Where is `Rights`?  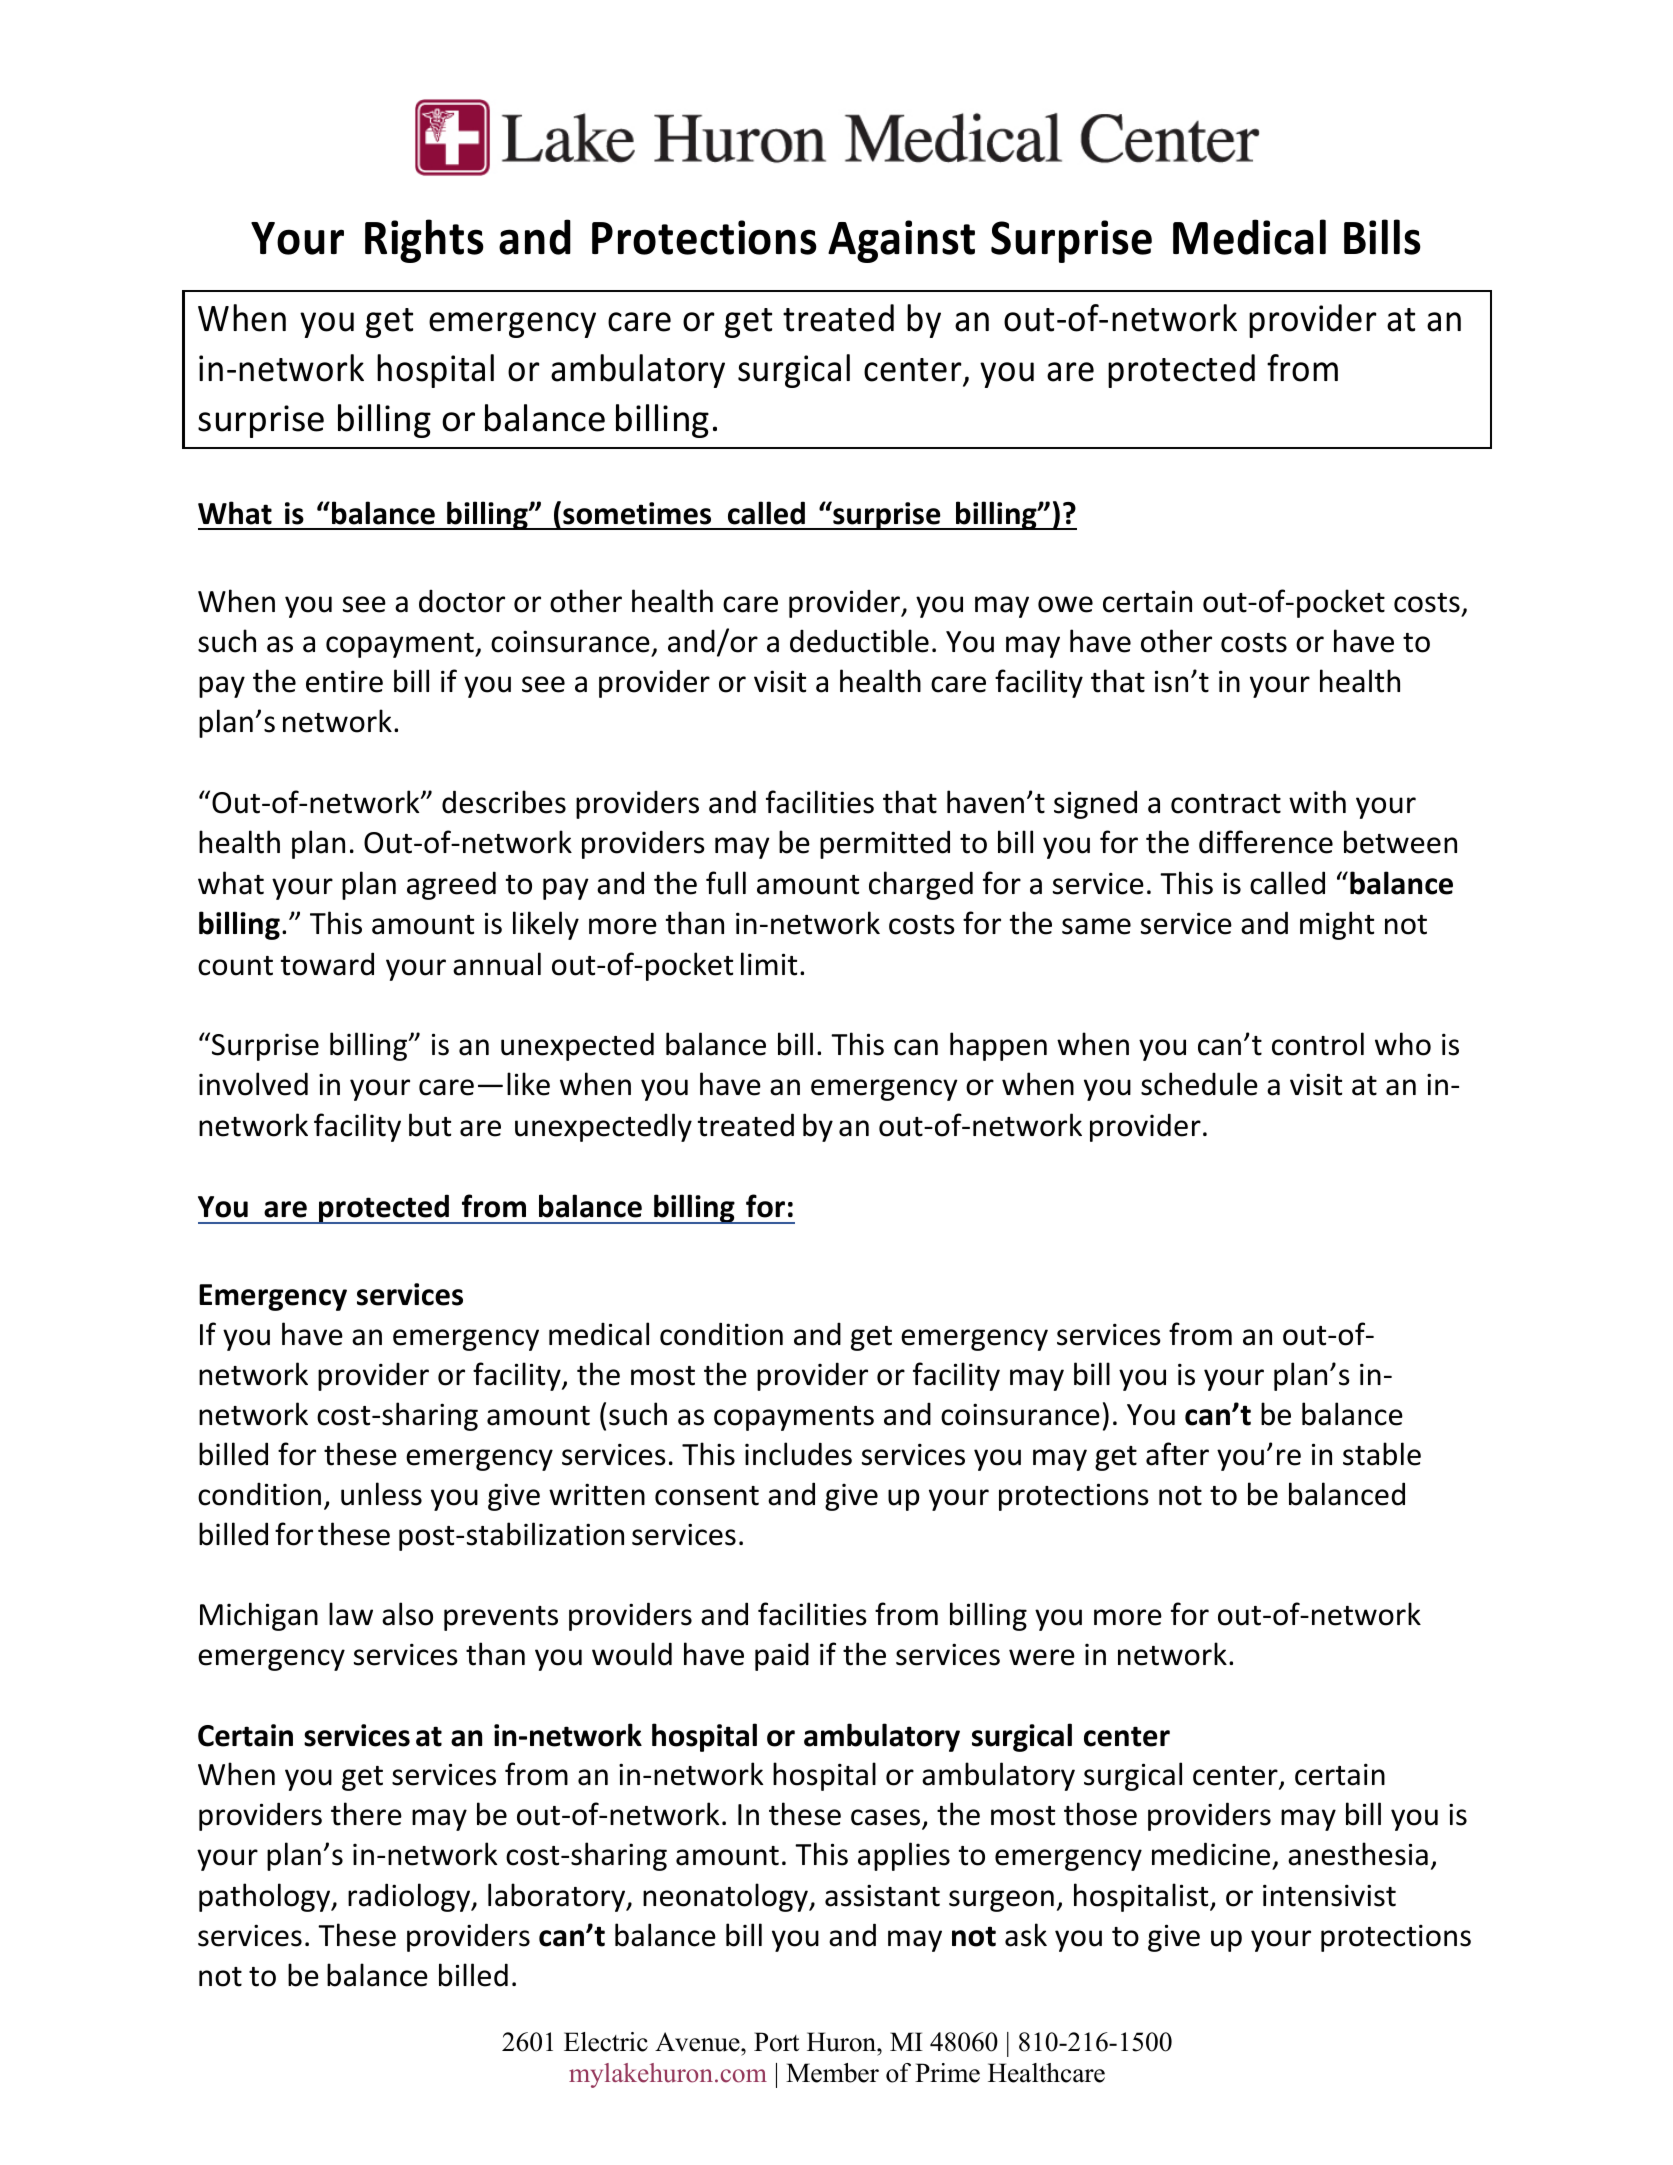
Rights is located at coordinates (424, 241).
